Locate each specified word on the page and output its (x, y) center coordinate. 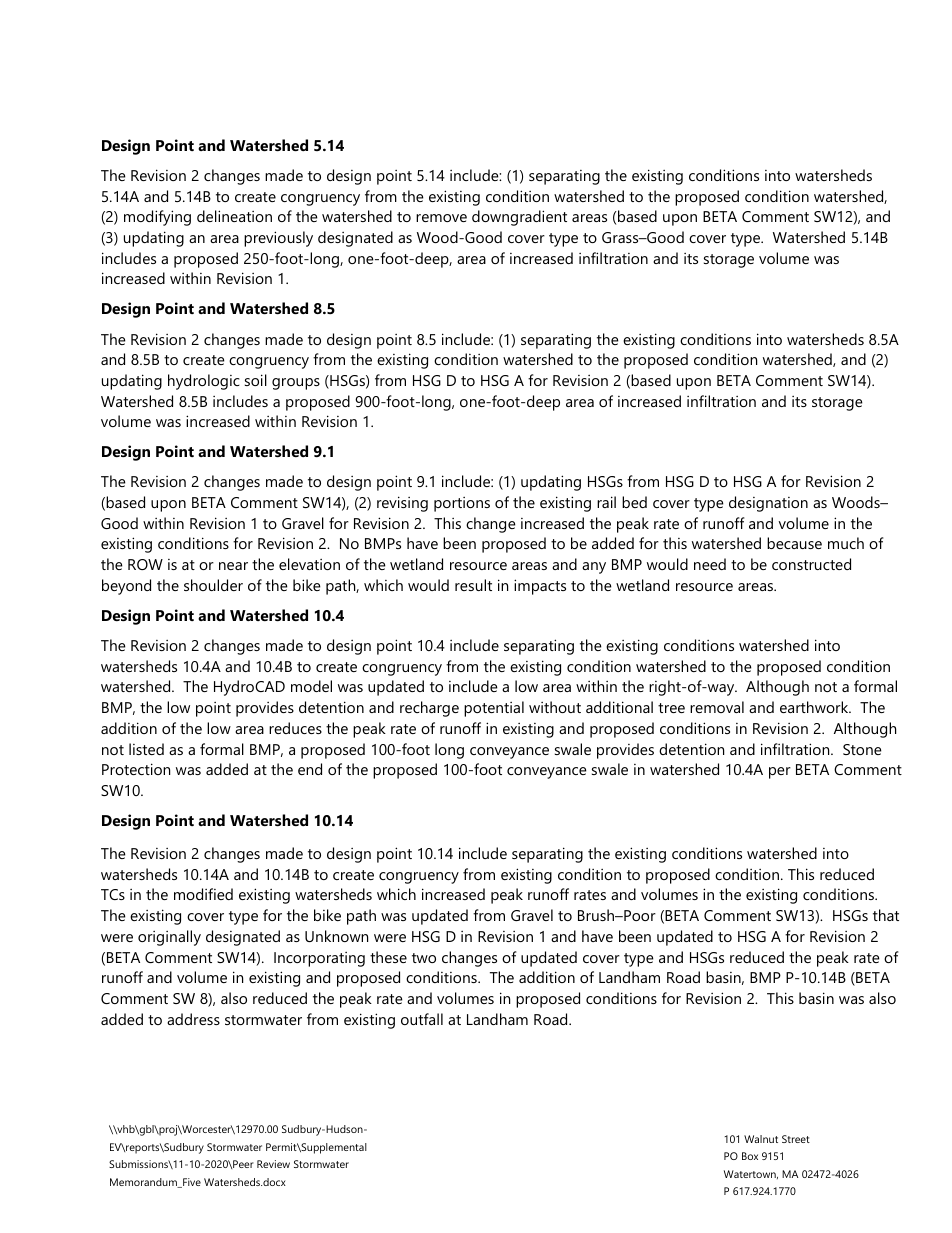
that (886, 915)
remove (441, 218)
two (424, 958)
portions (462, 504)
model (311, 686)
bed (634, 502)
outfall (422, 1019)
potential (494, 709)
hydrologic (204, 382)
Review (273, 1164)
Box (750, 1156)
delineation (234, 216)
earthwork (815, 707)
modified (203, 894)
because (794, 543)
